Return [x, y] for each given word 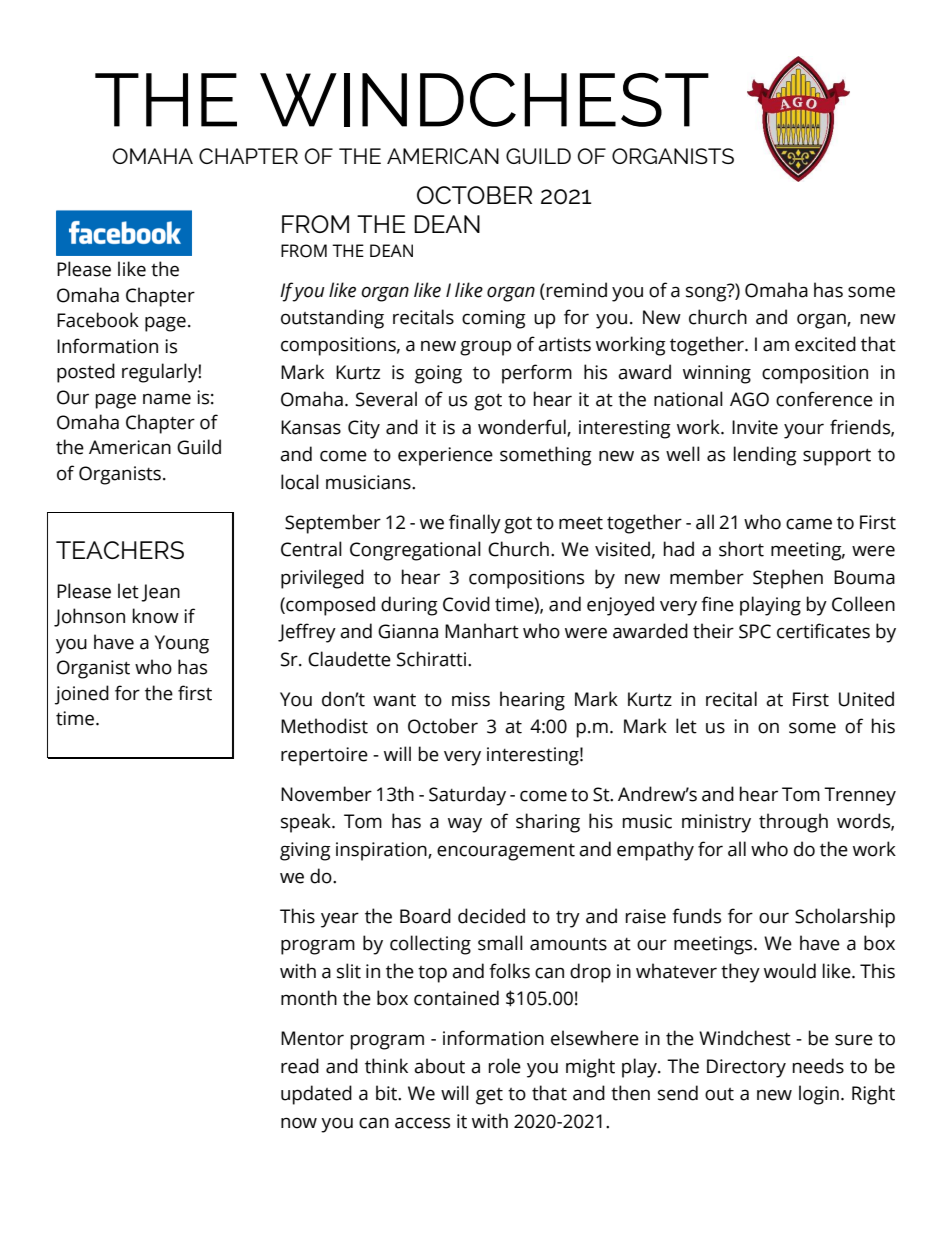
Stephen [788, 579]
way [465, 825]
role [505, 1066]
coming [494, 319]
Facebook [98, 320]
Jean [160, 593]
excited [825, 344]
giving [305, 851]
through [793, 823]
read [300, 1066]
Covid [466, 604]
